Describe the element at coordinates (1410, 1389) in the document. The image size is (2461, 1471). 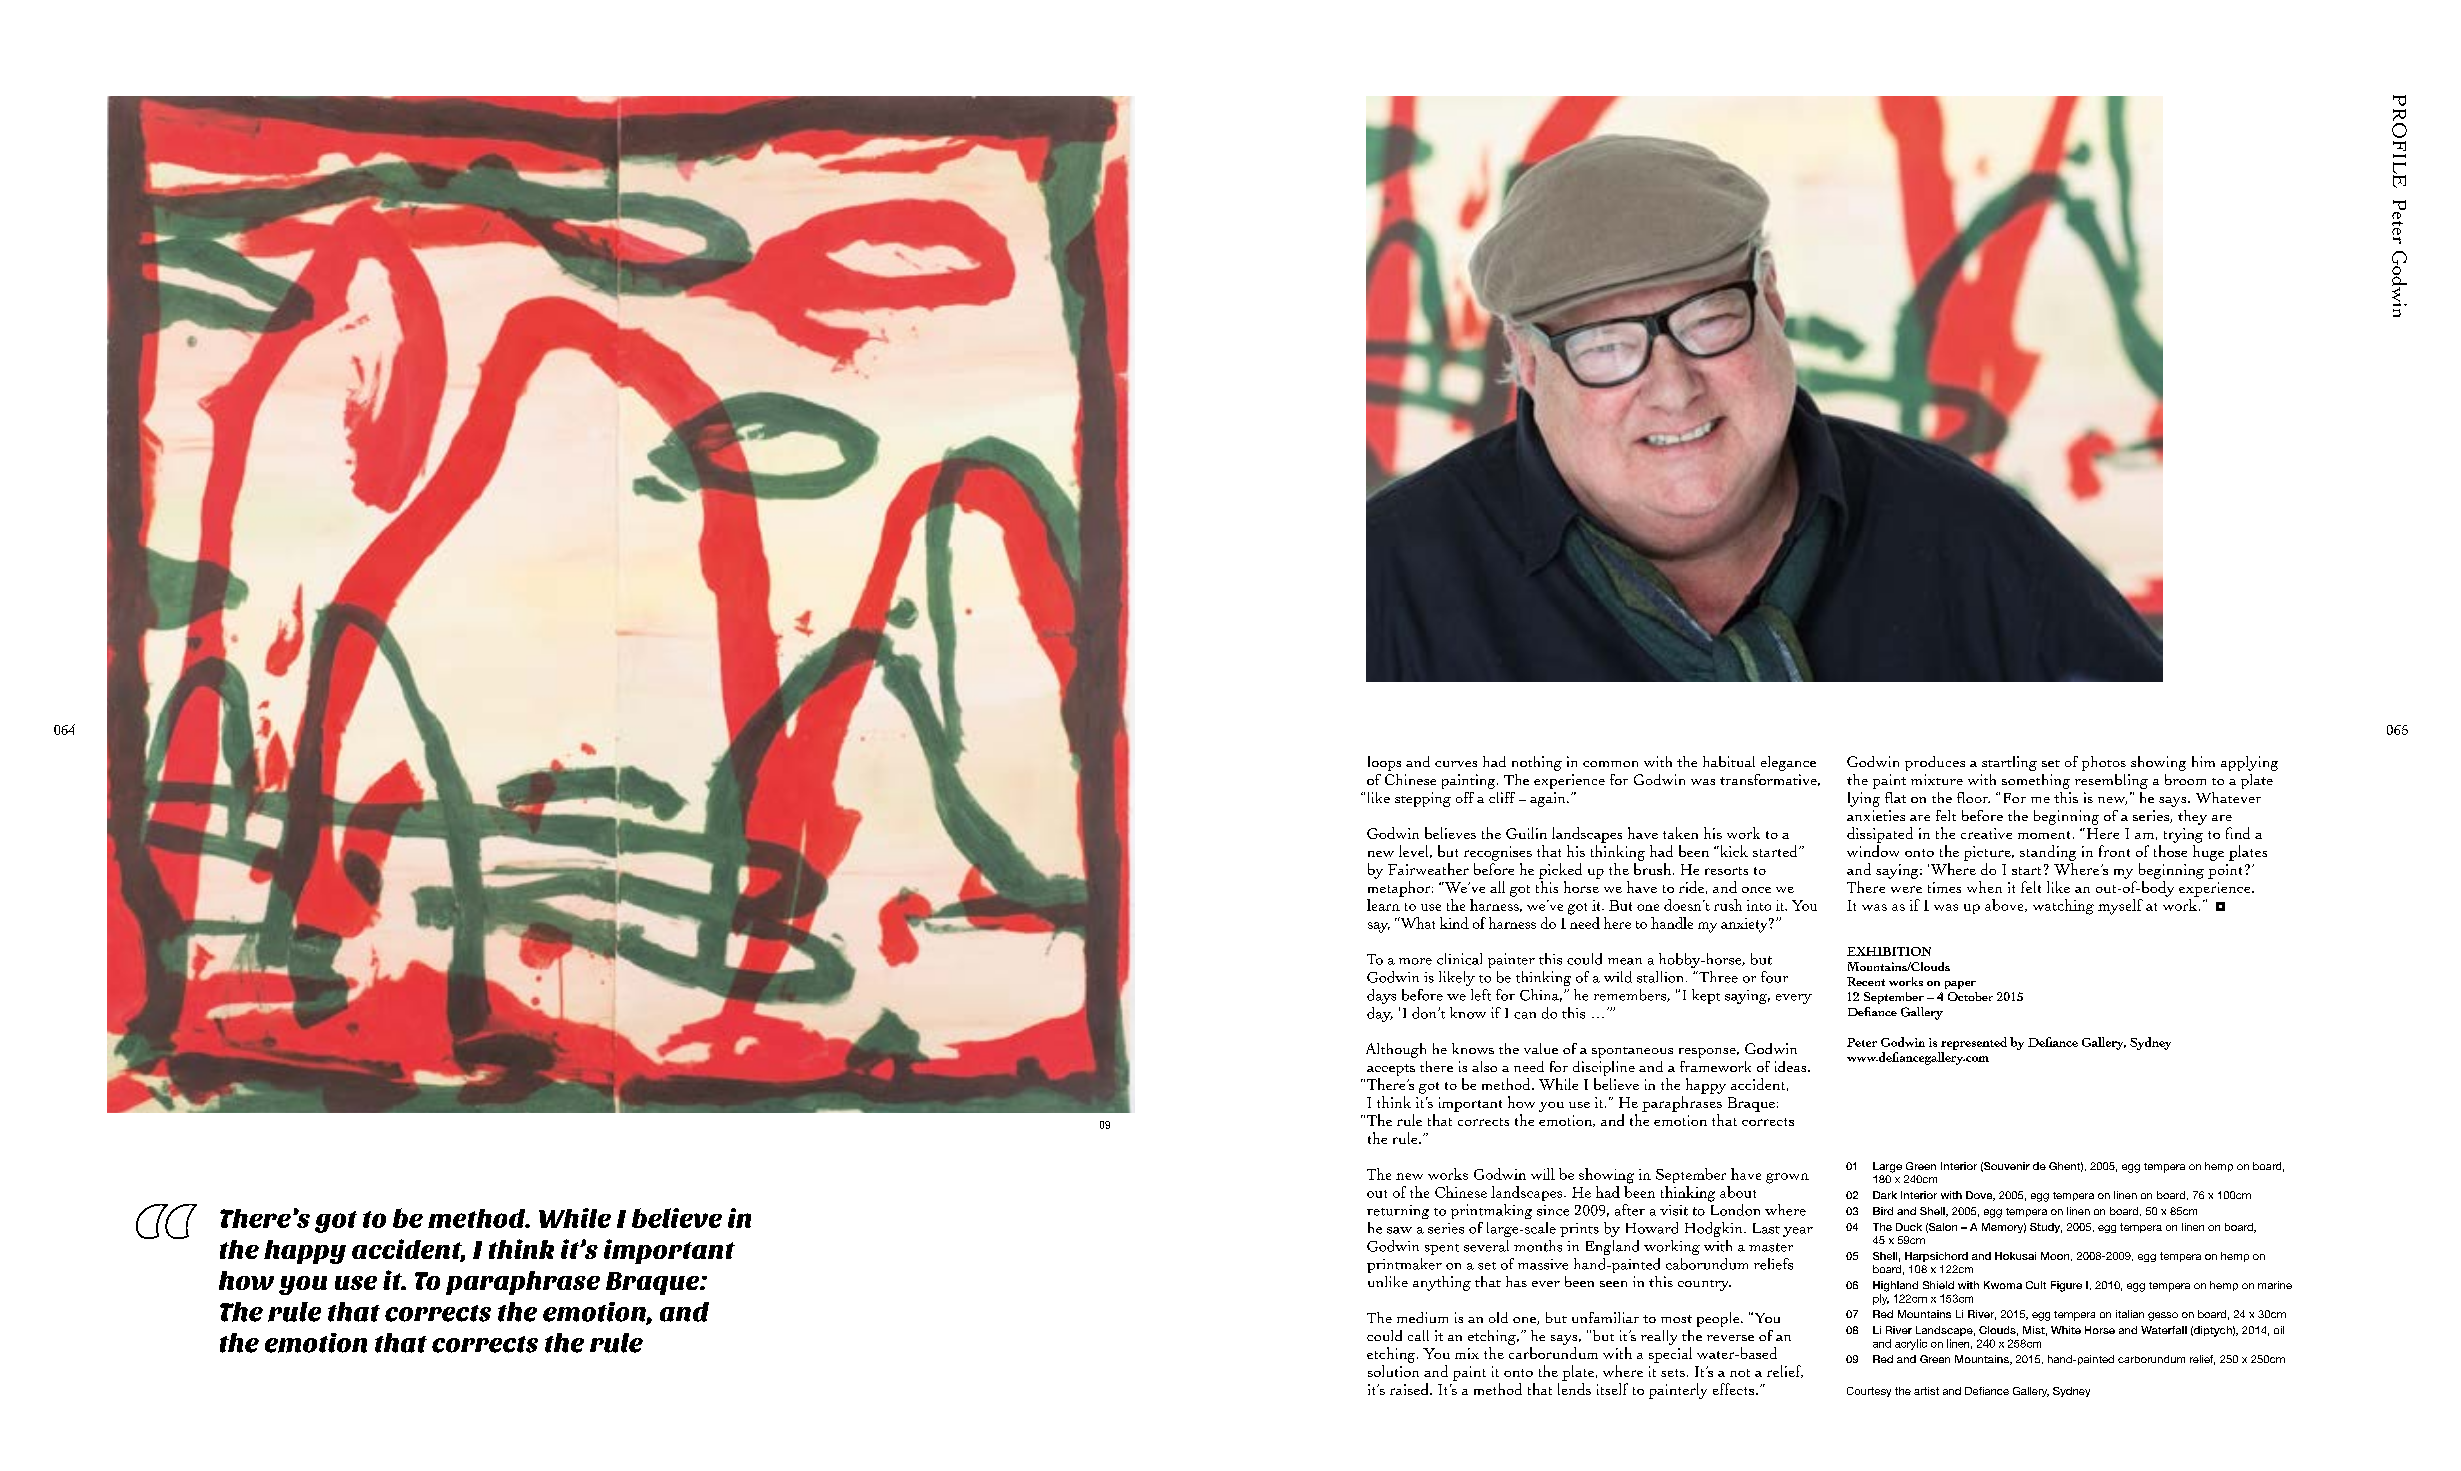
I see `raised` at that location.
